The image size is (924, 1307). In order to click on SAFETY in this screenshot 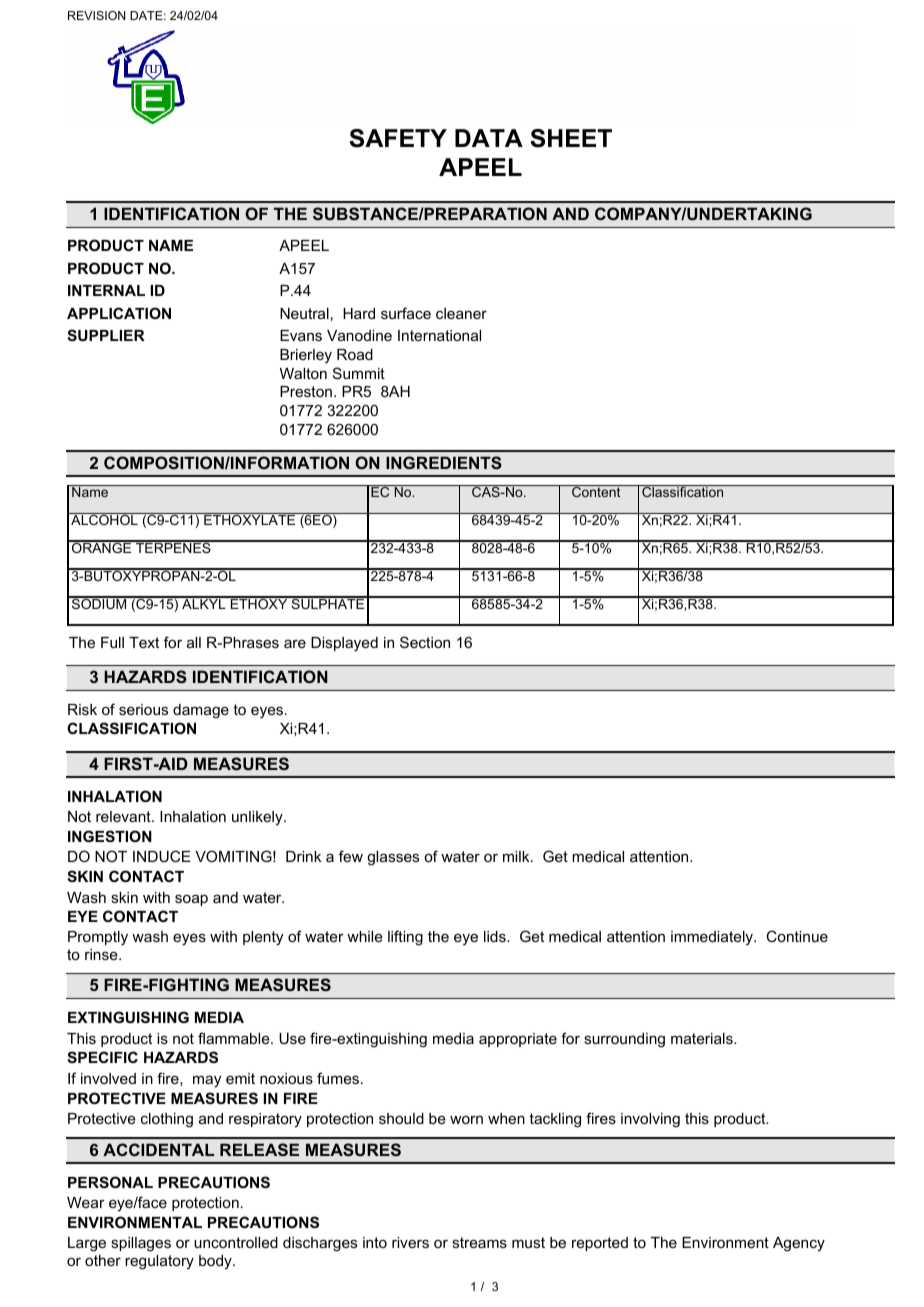, I will do `click(398, 138)`.
